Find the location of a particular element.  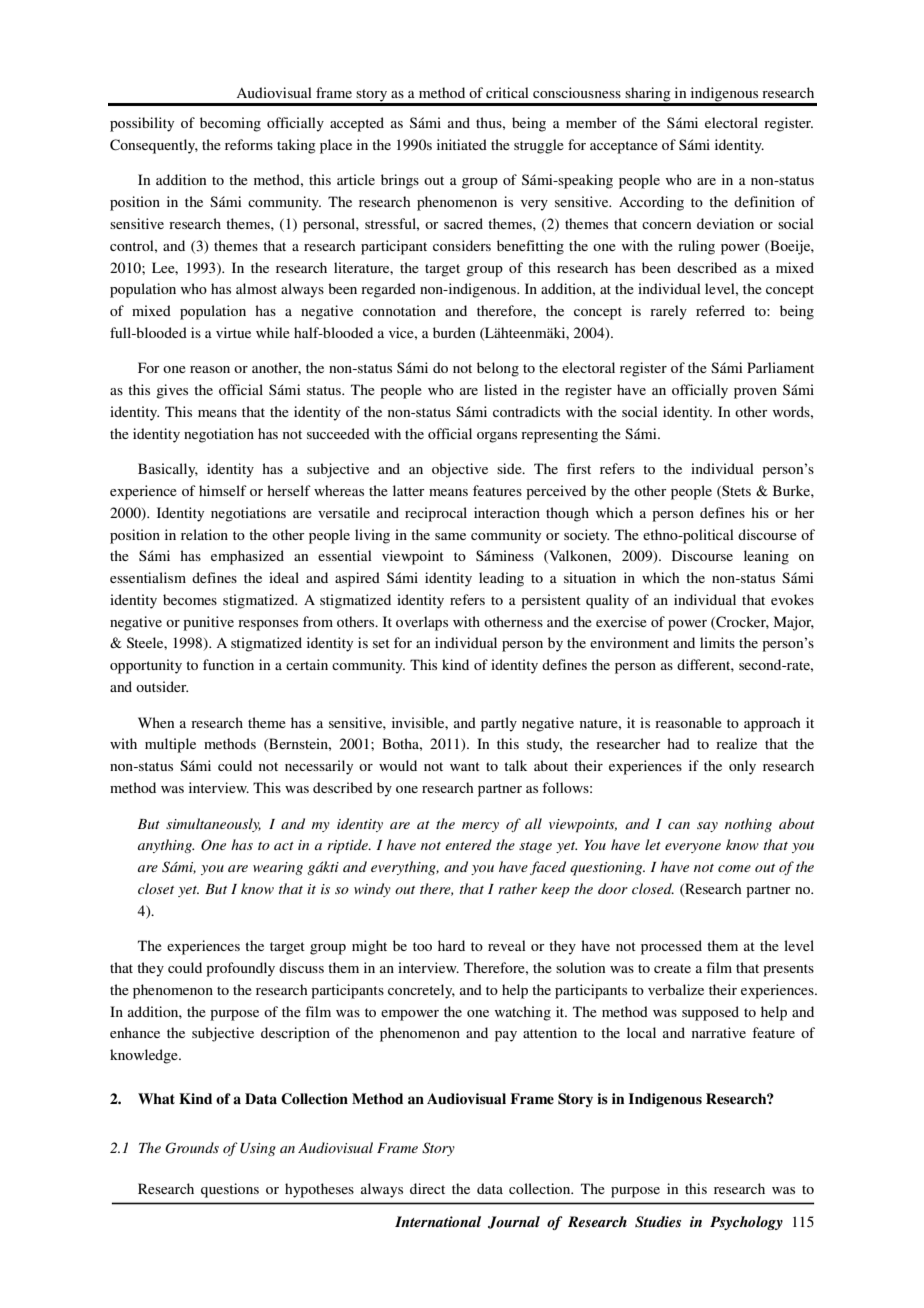

acceptance is located at coordinates (624, 147).
